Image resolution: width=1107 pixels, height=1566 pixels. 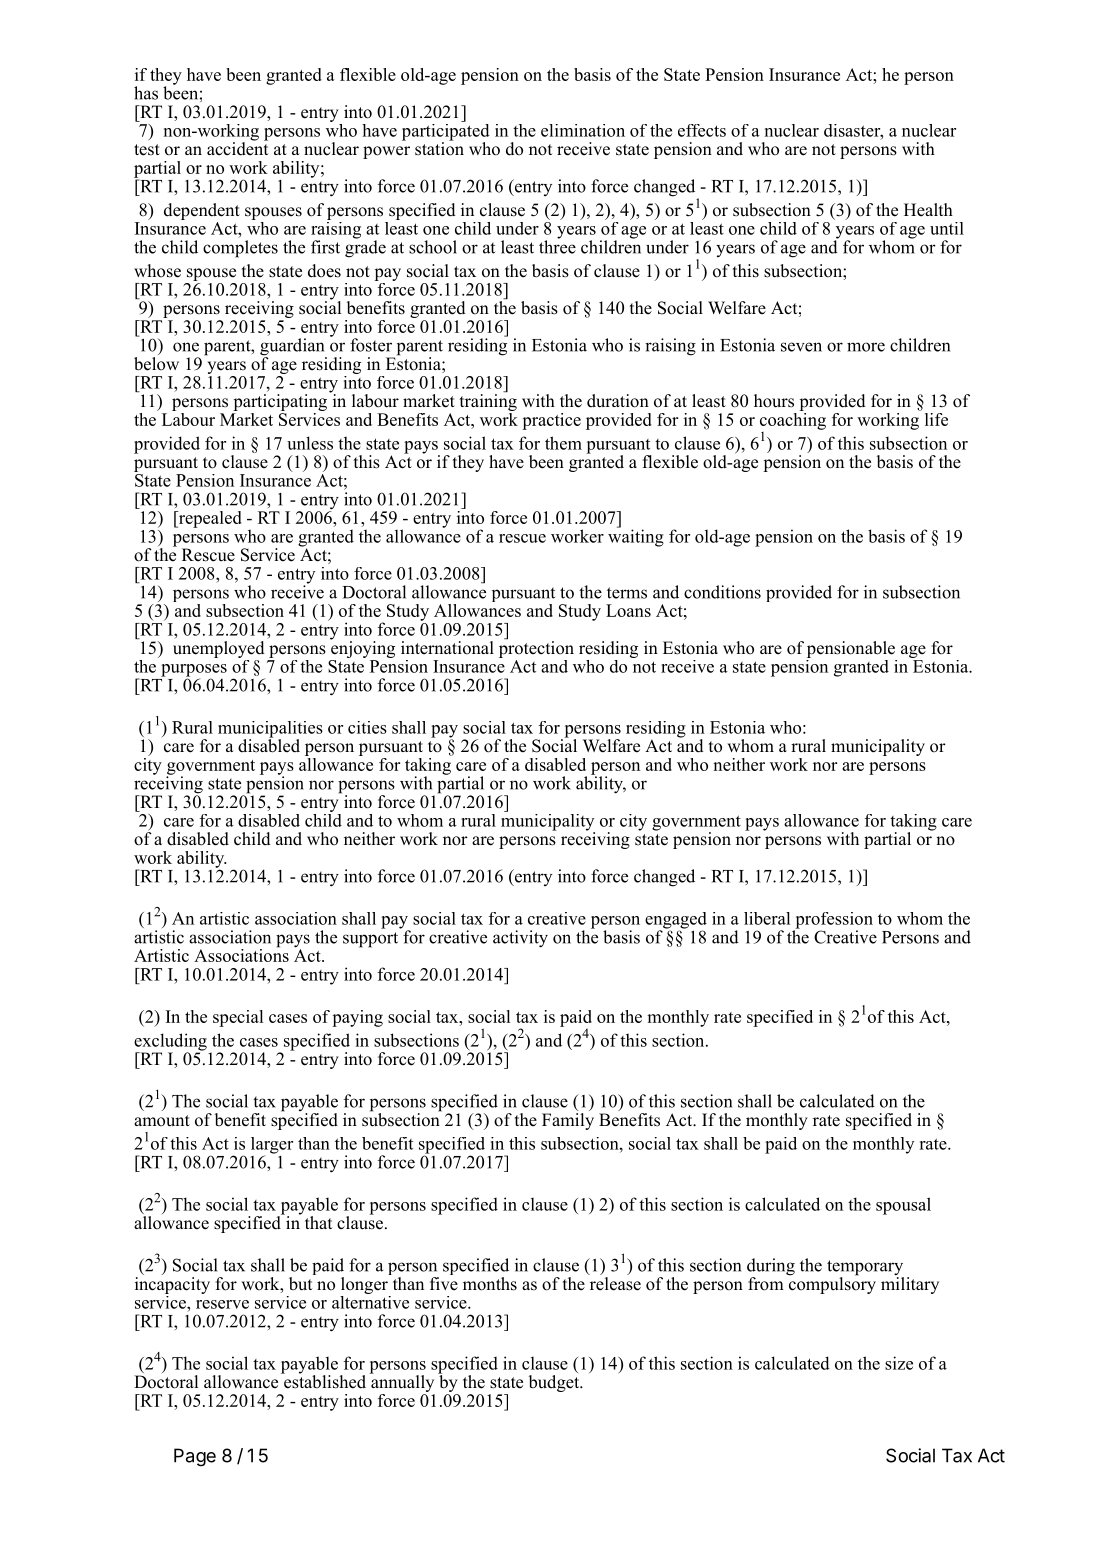 What do you see at coordinates (520, 939) in the screenshot?
I see `activity` at bounding box center [520, 939].
